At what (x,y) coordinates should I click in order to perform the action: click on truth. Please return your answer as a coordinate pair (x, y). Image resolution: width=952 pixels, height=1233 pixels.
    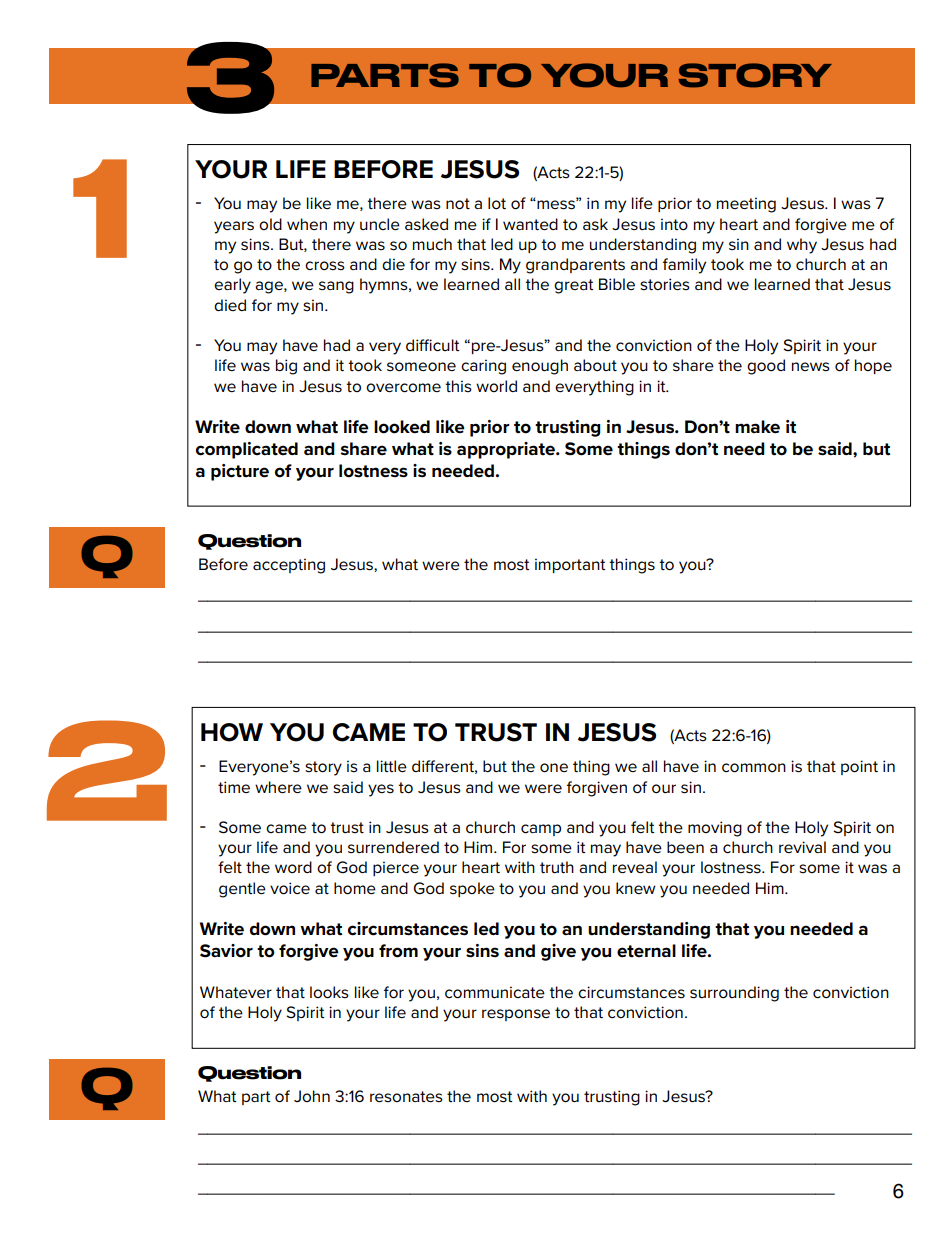
    Looking at the image, I should click on (557, 867).
